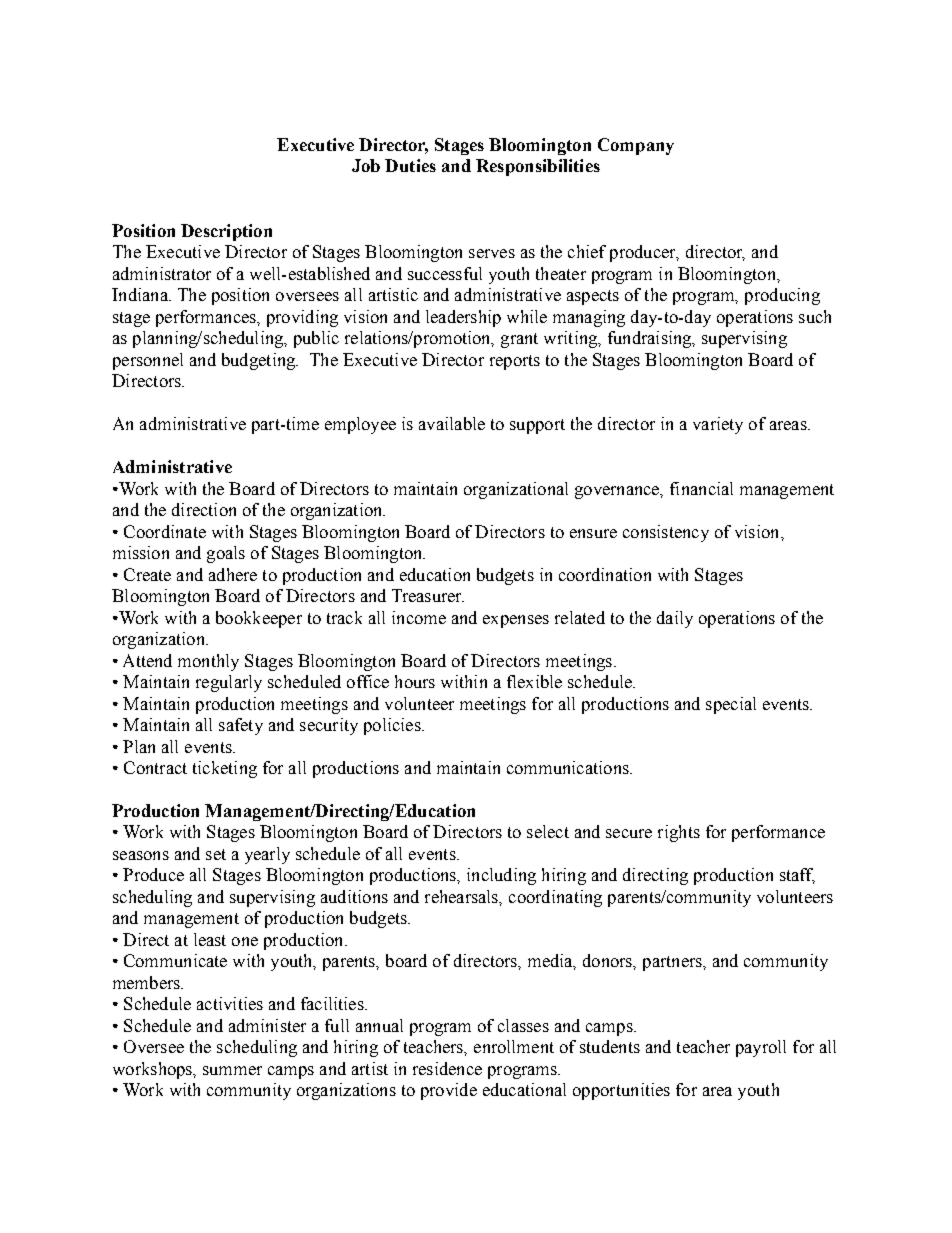 The width and height of the image is (952, 1233). I want to click on Responsibilities, so click(538, 167).
